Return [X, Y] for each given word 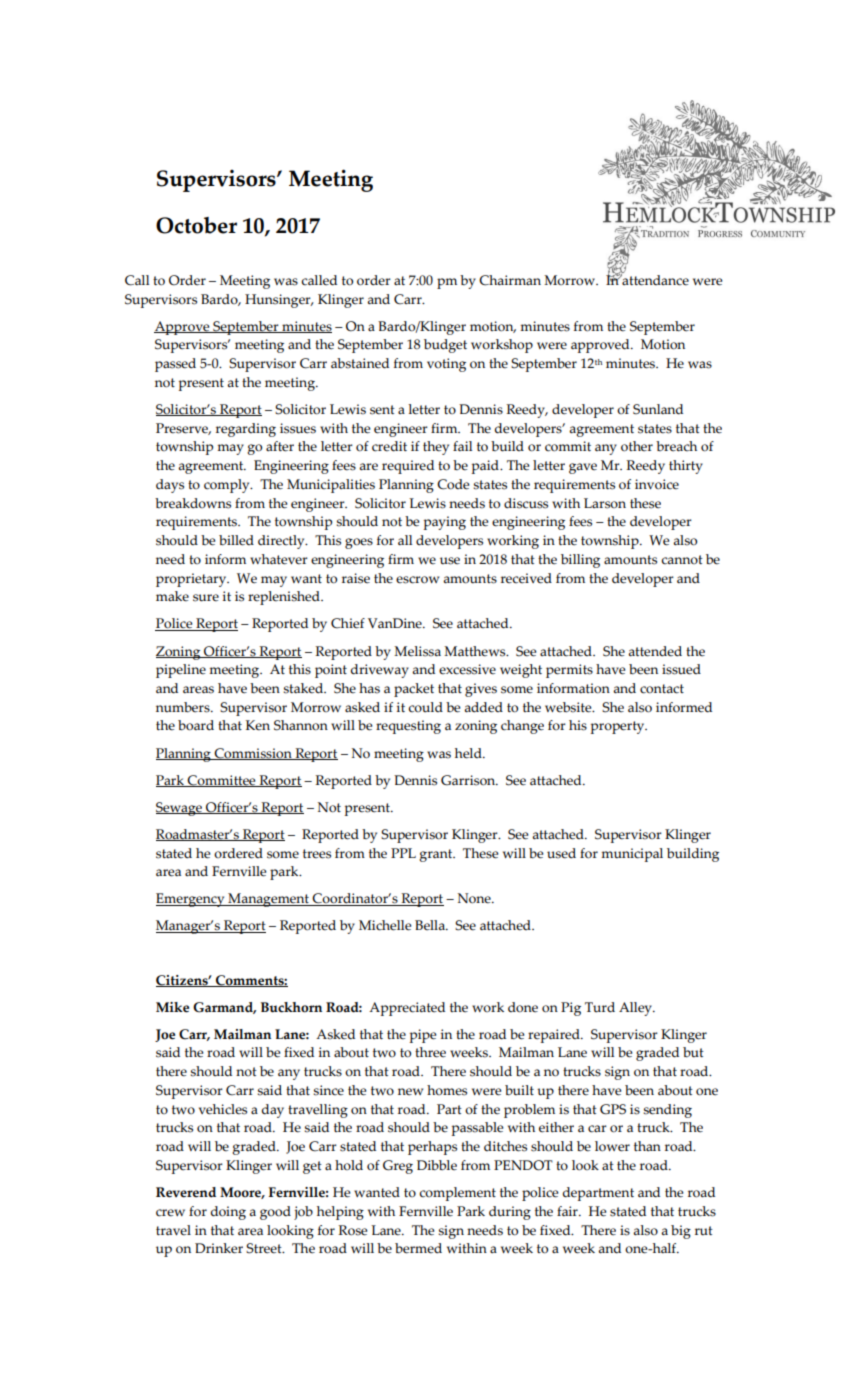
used [561, 853]
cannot [682, 560]
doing [228, 1213]
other [637, 446]
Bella [431, 925]
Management [268, 900]
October [196, 225]
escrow [417, 580]
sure [206, 598]
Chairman [510, 280]
